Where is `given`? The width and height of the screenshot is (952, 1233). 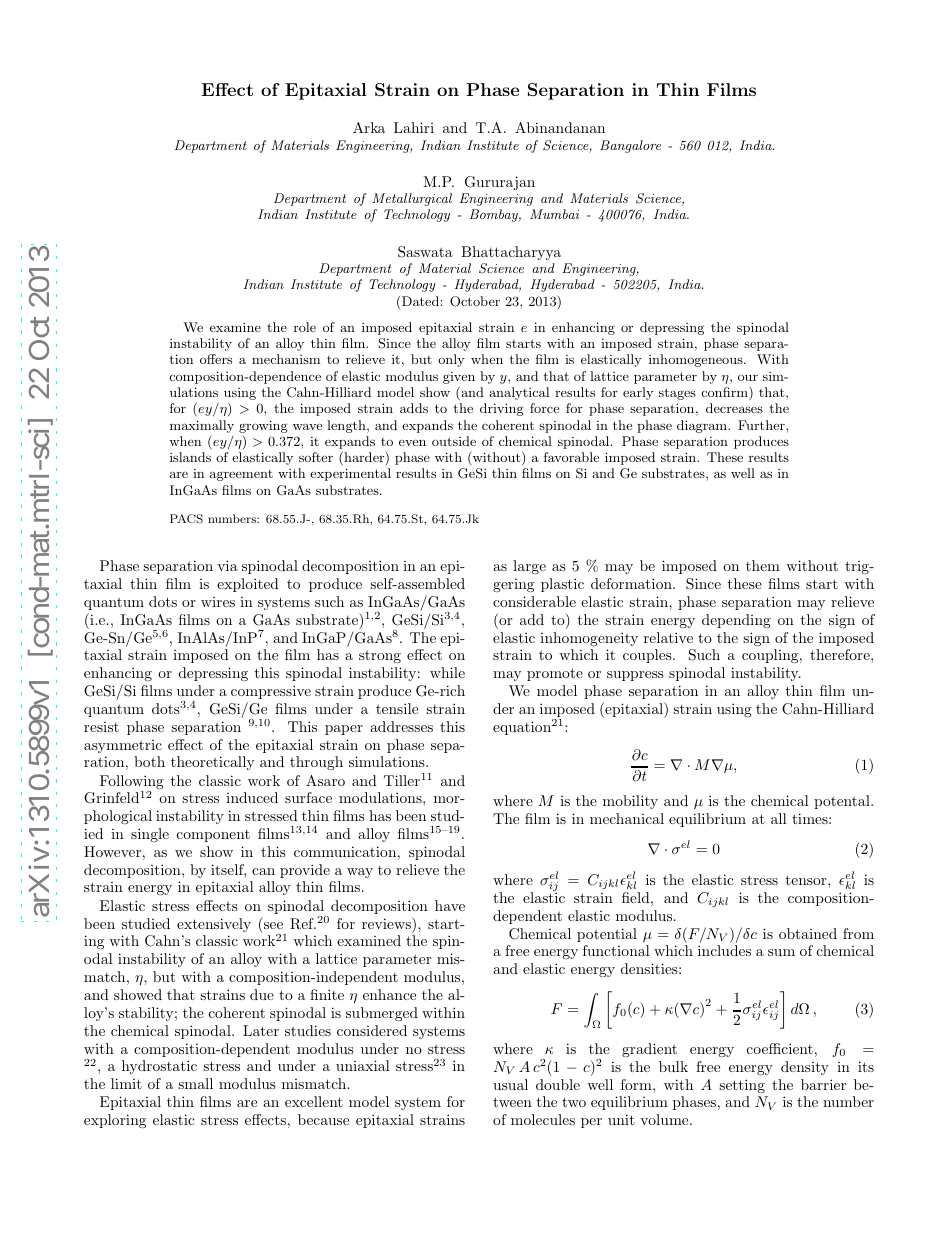
given is located at coordinates (459, 378).
